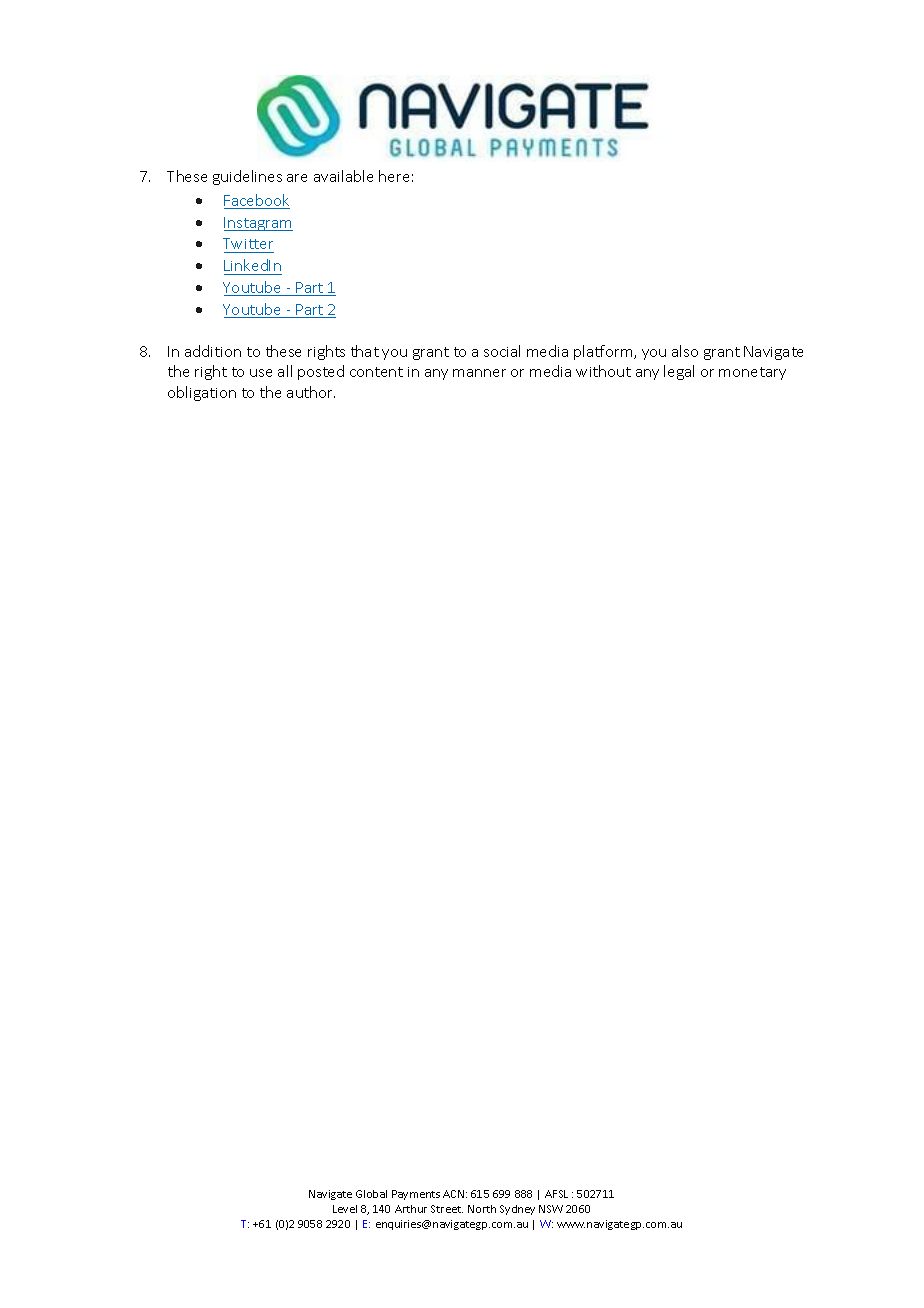 This screenshot has height=1308, width=924. I want to click on North, so click(482, 1209).
